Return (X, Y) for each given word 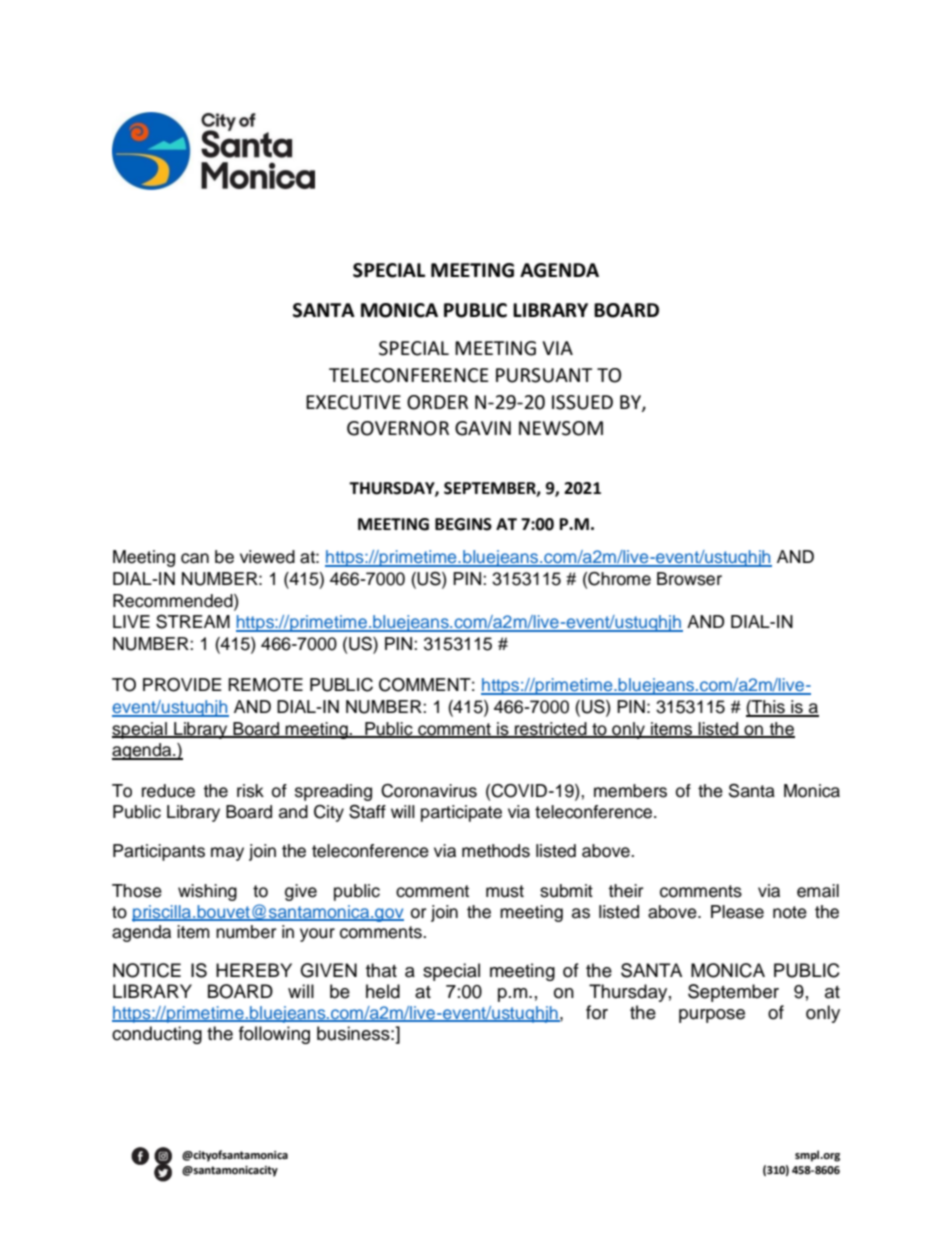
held (383, 991)
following (274, 1035)
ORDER (437, 402)
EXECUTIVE (353, 402)
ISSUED (582, 402)
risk (250, 791)
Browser (689, 579)
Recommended (174, 601)
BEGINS (463, 524)
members (630, 791)
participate (461, 813)
